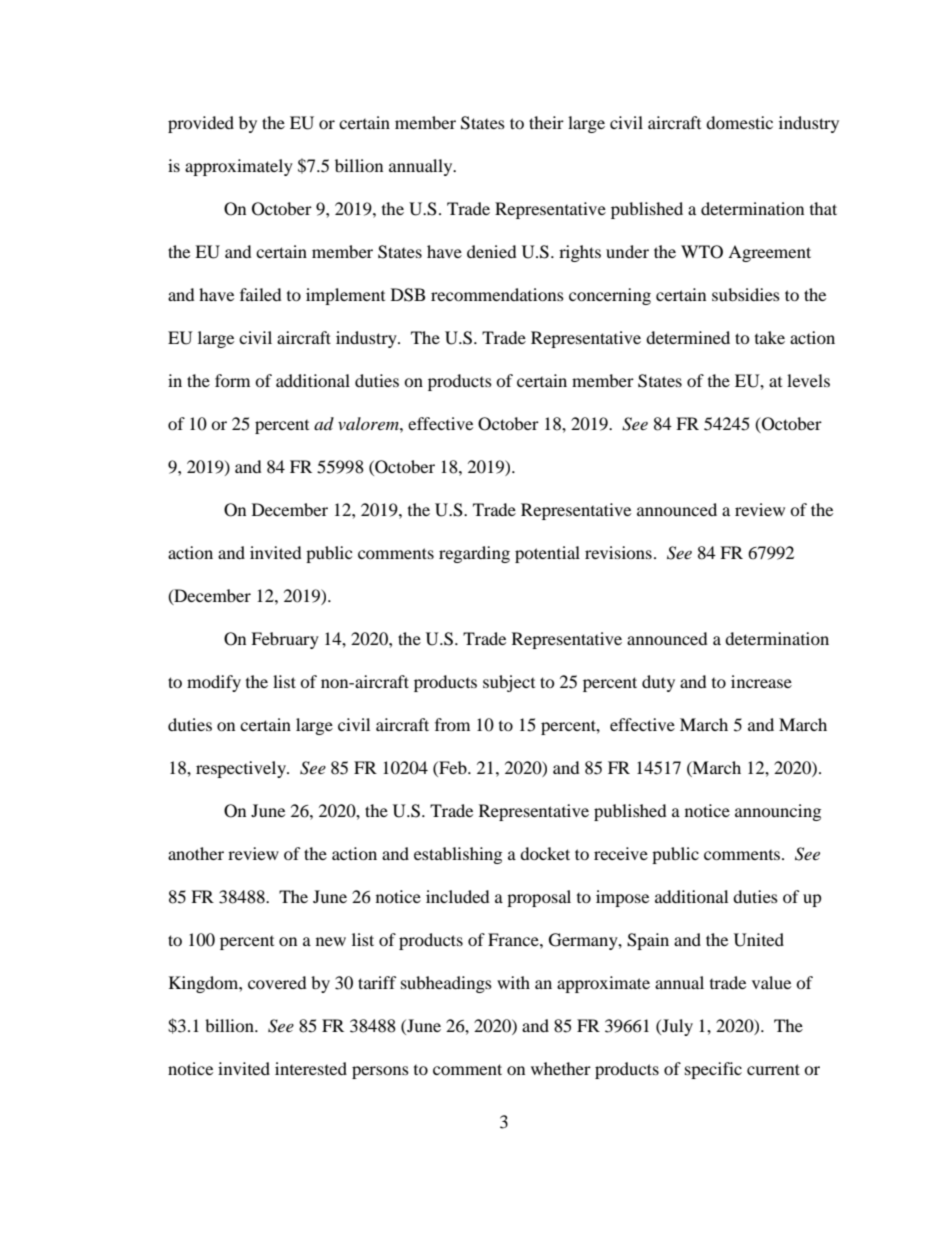 Image resolution: width=952 pixels, height=1233 pixels. What do you see at coordinates (452, 724) in the page?
I see `from` at bounding box center [452, 724].
